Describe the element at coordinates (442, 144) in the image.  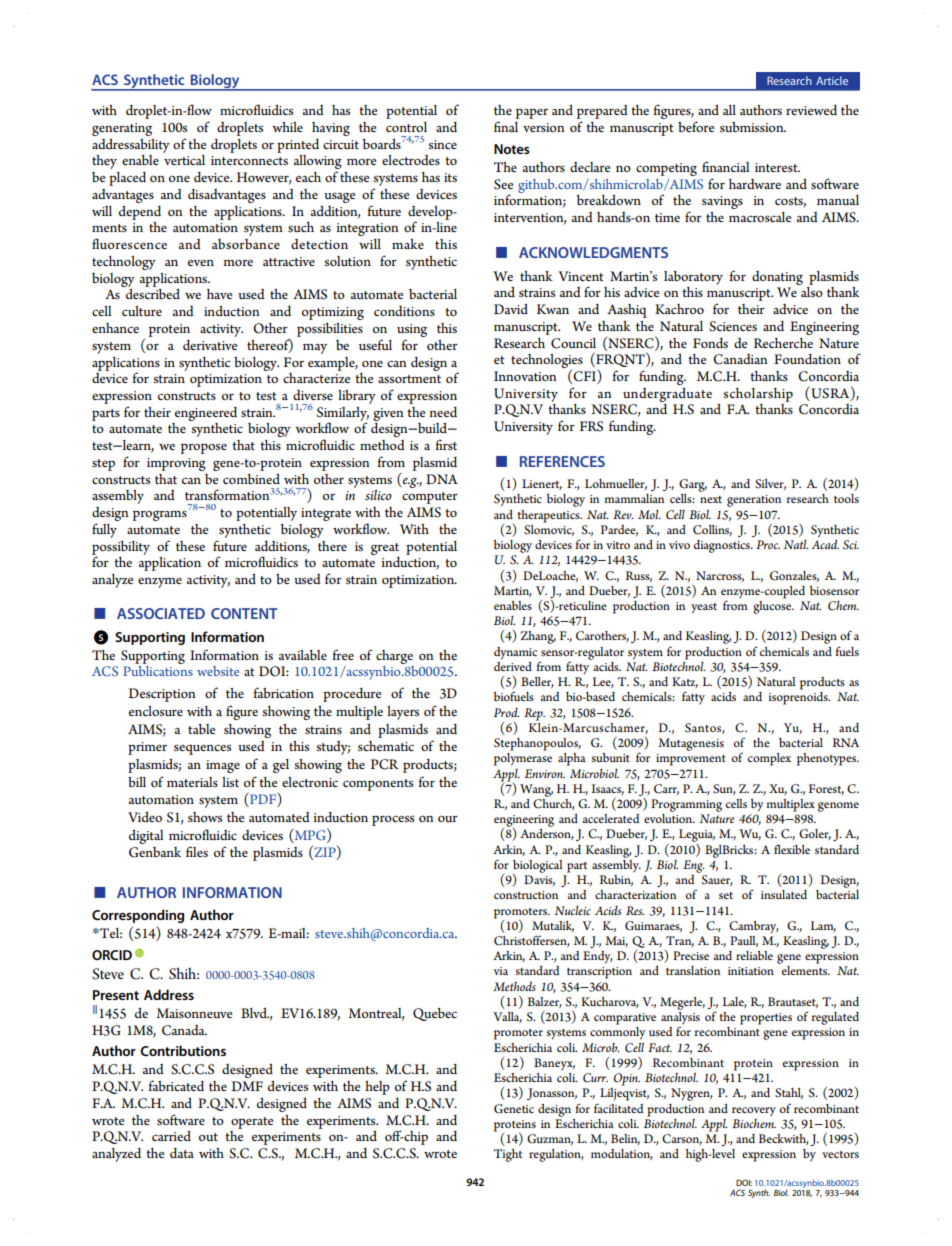
I see `since` at that location.
